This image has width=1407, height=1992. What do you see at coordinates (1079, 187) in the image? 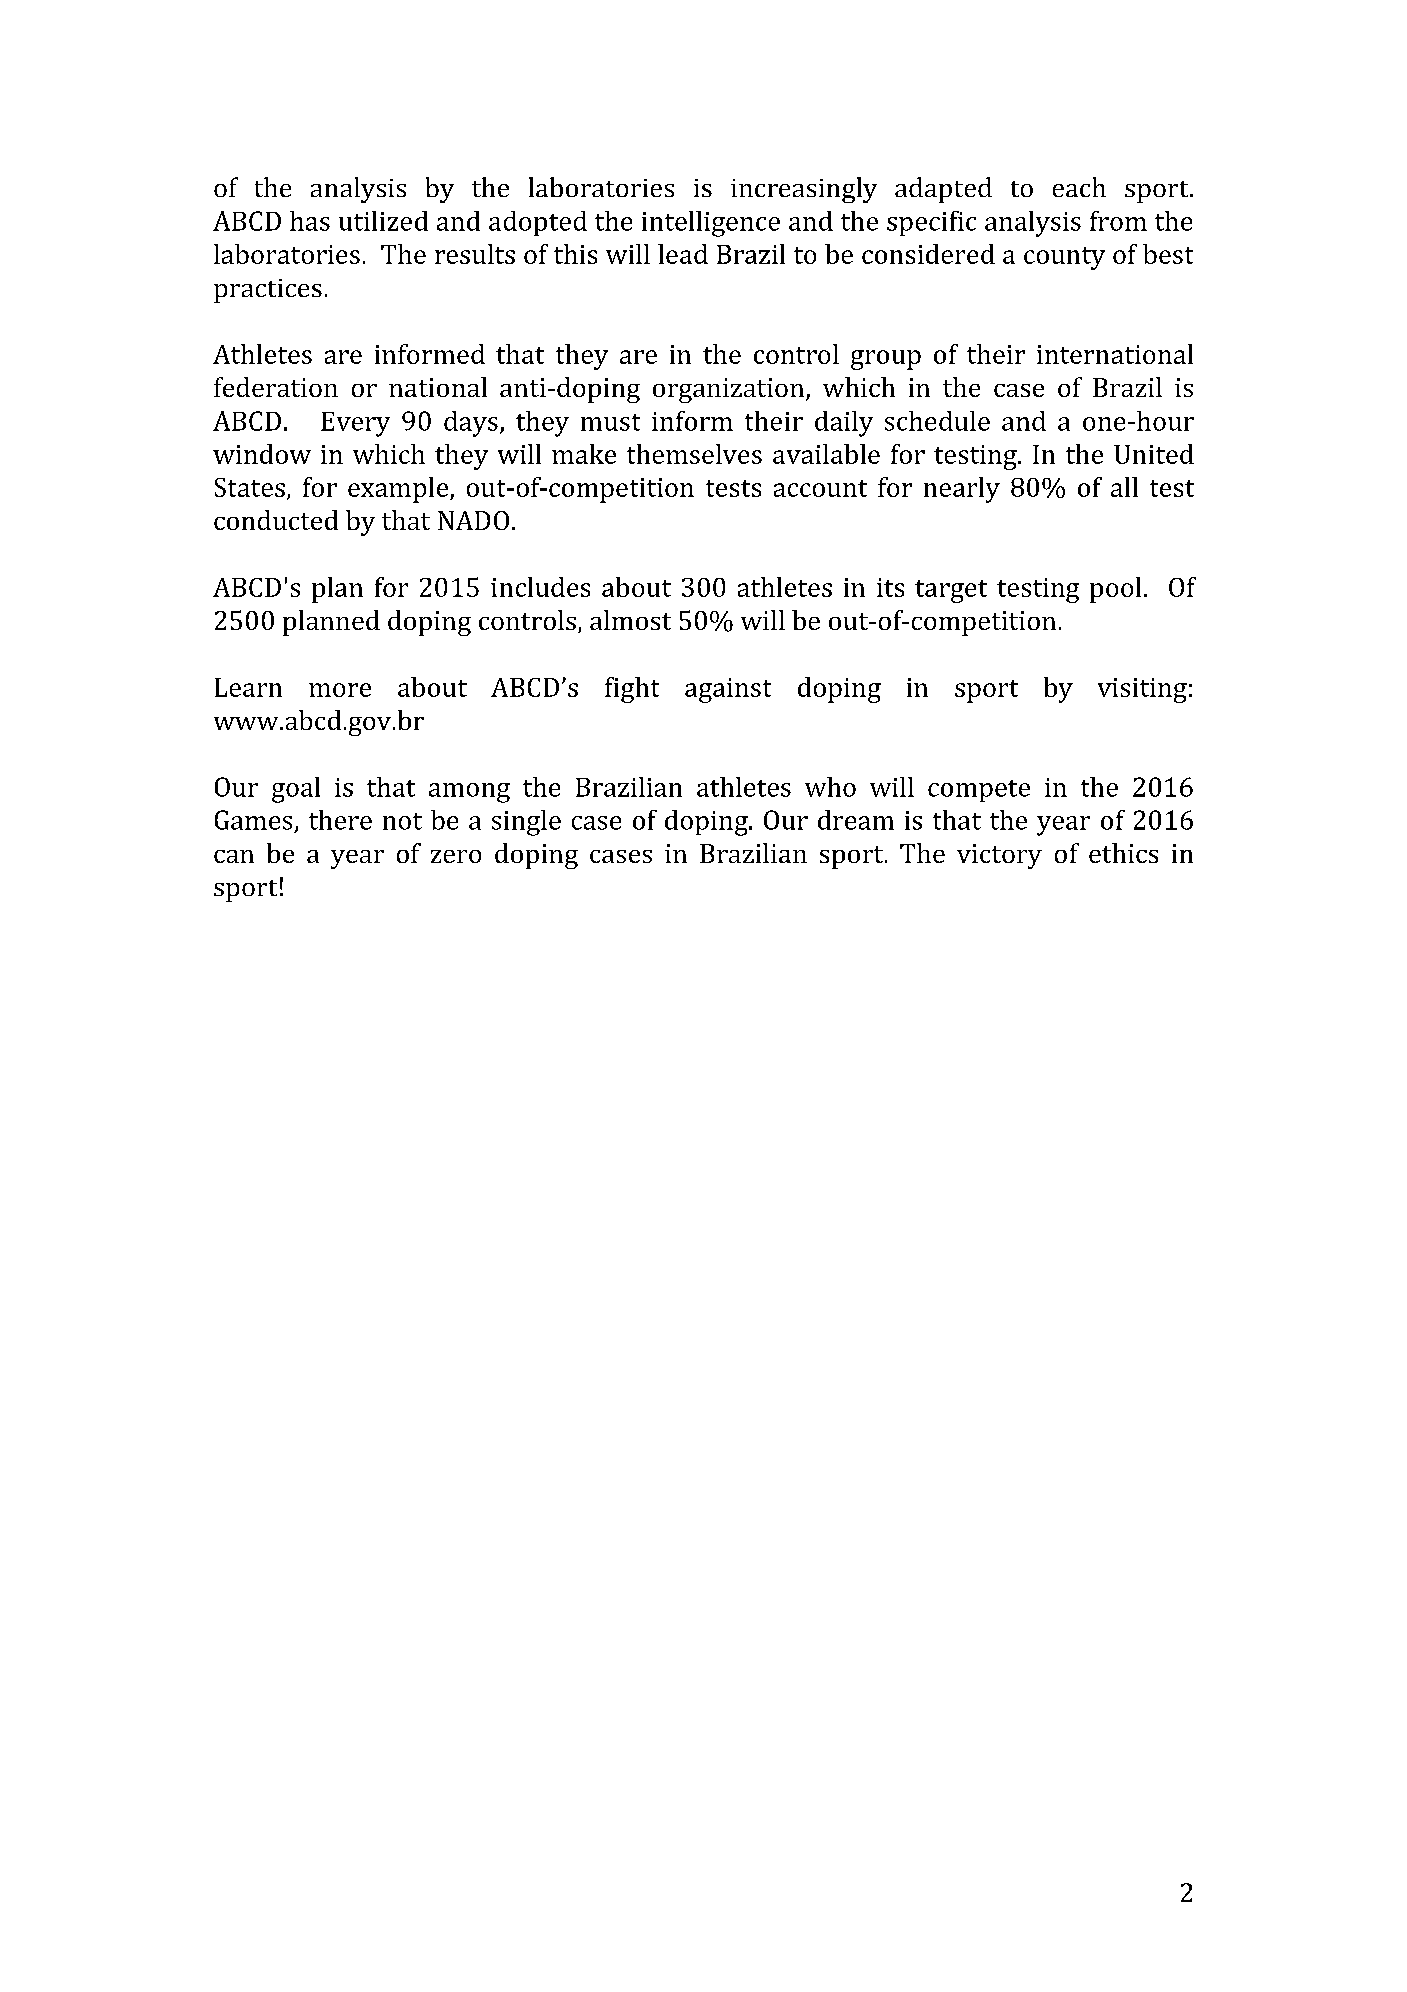
I see `each` at bounding box center [1079, 187].
